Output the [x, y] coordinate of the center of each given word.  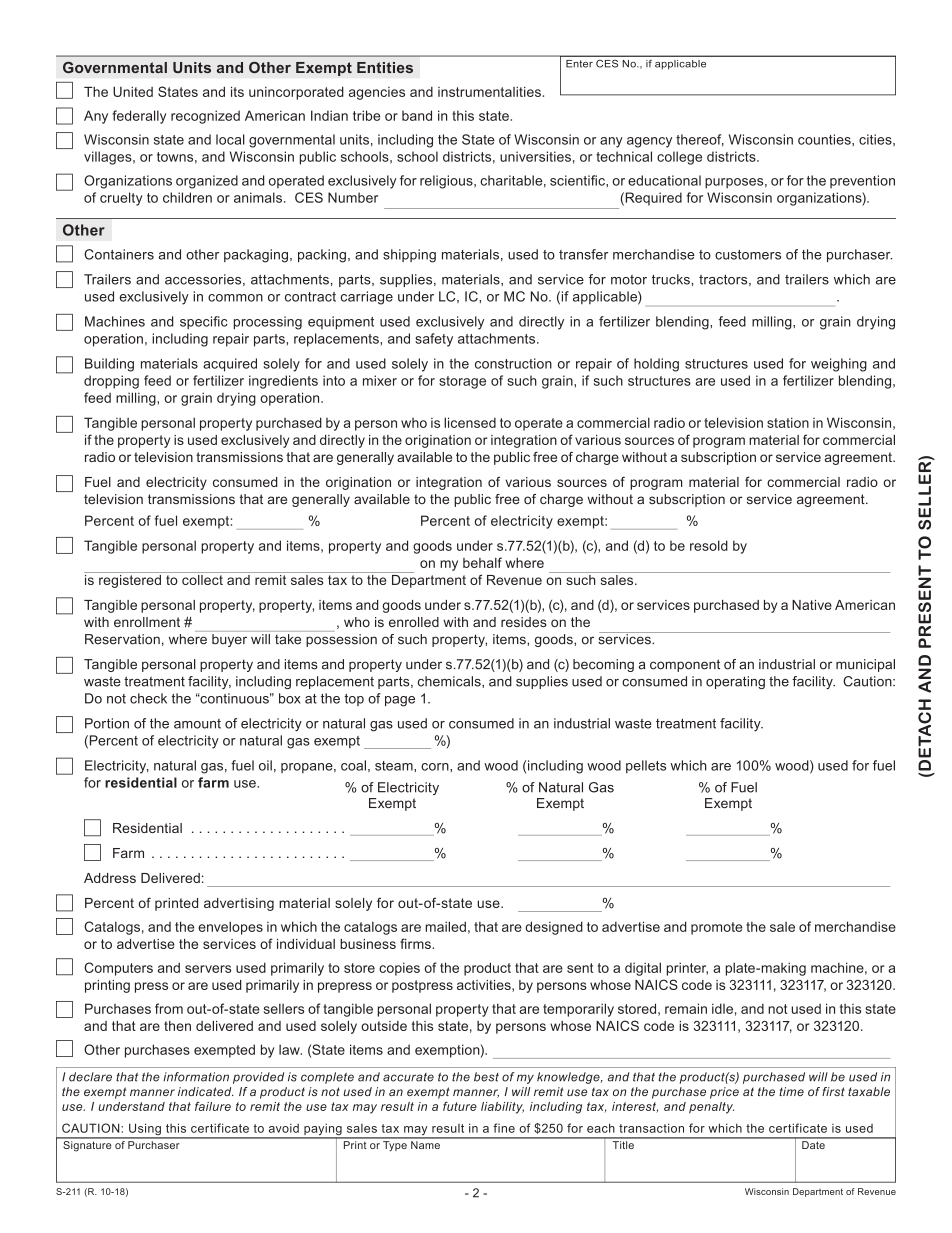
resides [524, 622]
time [791, 1091]
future [460, 1106]
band [417, 115]
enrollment [147, 622]
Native [812, 605]
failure [213, 1106]
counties [825, 139]
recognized [205, 117]
